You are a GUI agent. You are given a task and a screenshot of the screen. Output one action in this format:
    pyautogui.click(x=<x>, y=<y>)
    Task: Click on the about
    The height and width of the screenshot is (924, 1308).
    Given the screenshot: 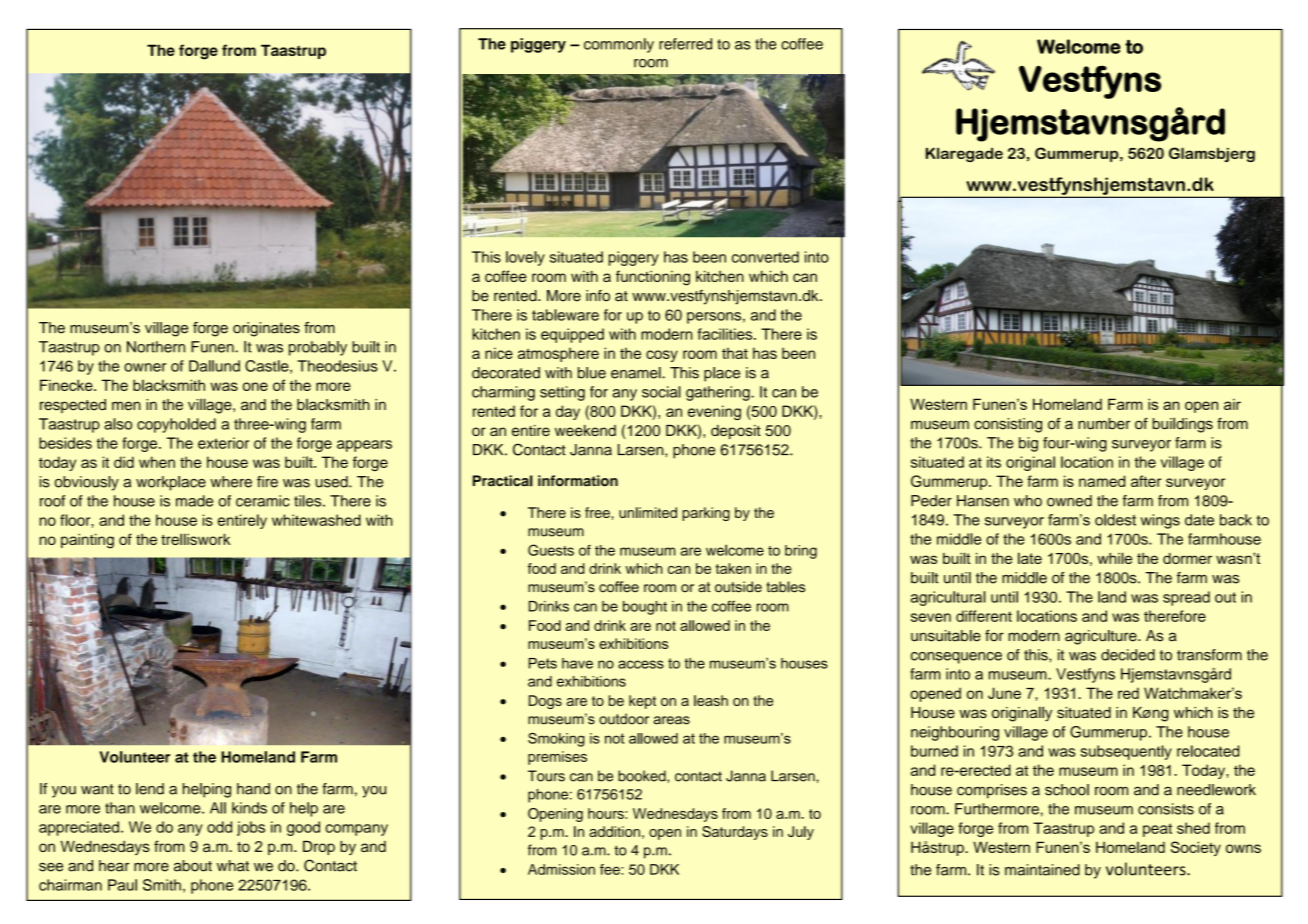 What is the action you would take?
    pyautogui.click(x=193, y=866)
